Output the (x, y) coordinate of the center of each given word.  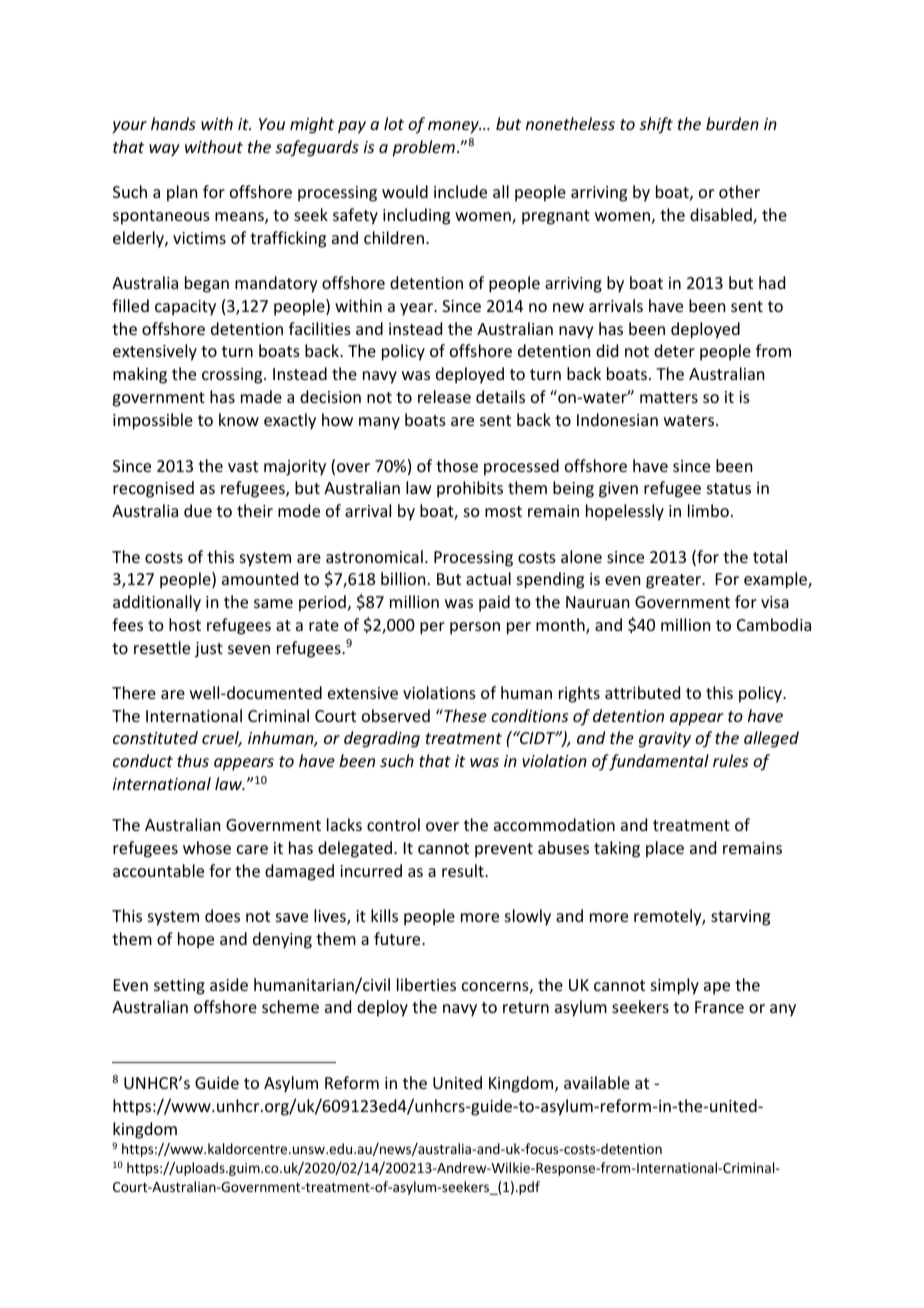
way (164, 150)
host (185, 624)
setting (179, 987)
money (454, 127)
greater (675, 581)
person (475, 628)
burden (732, 123)
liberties (426, 984)
